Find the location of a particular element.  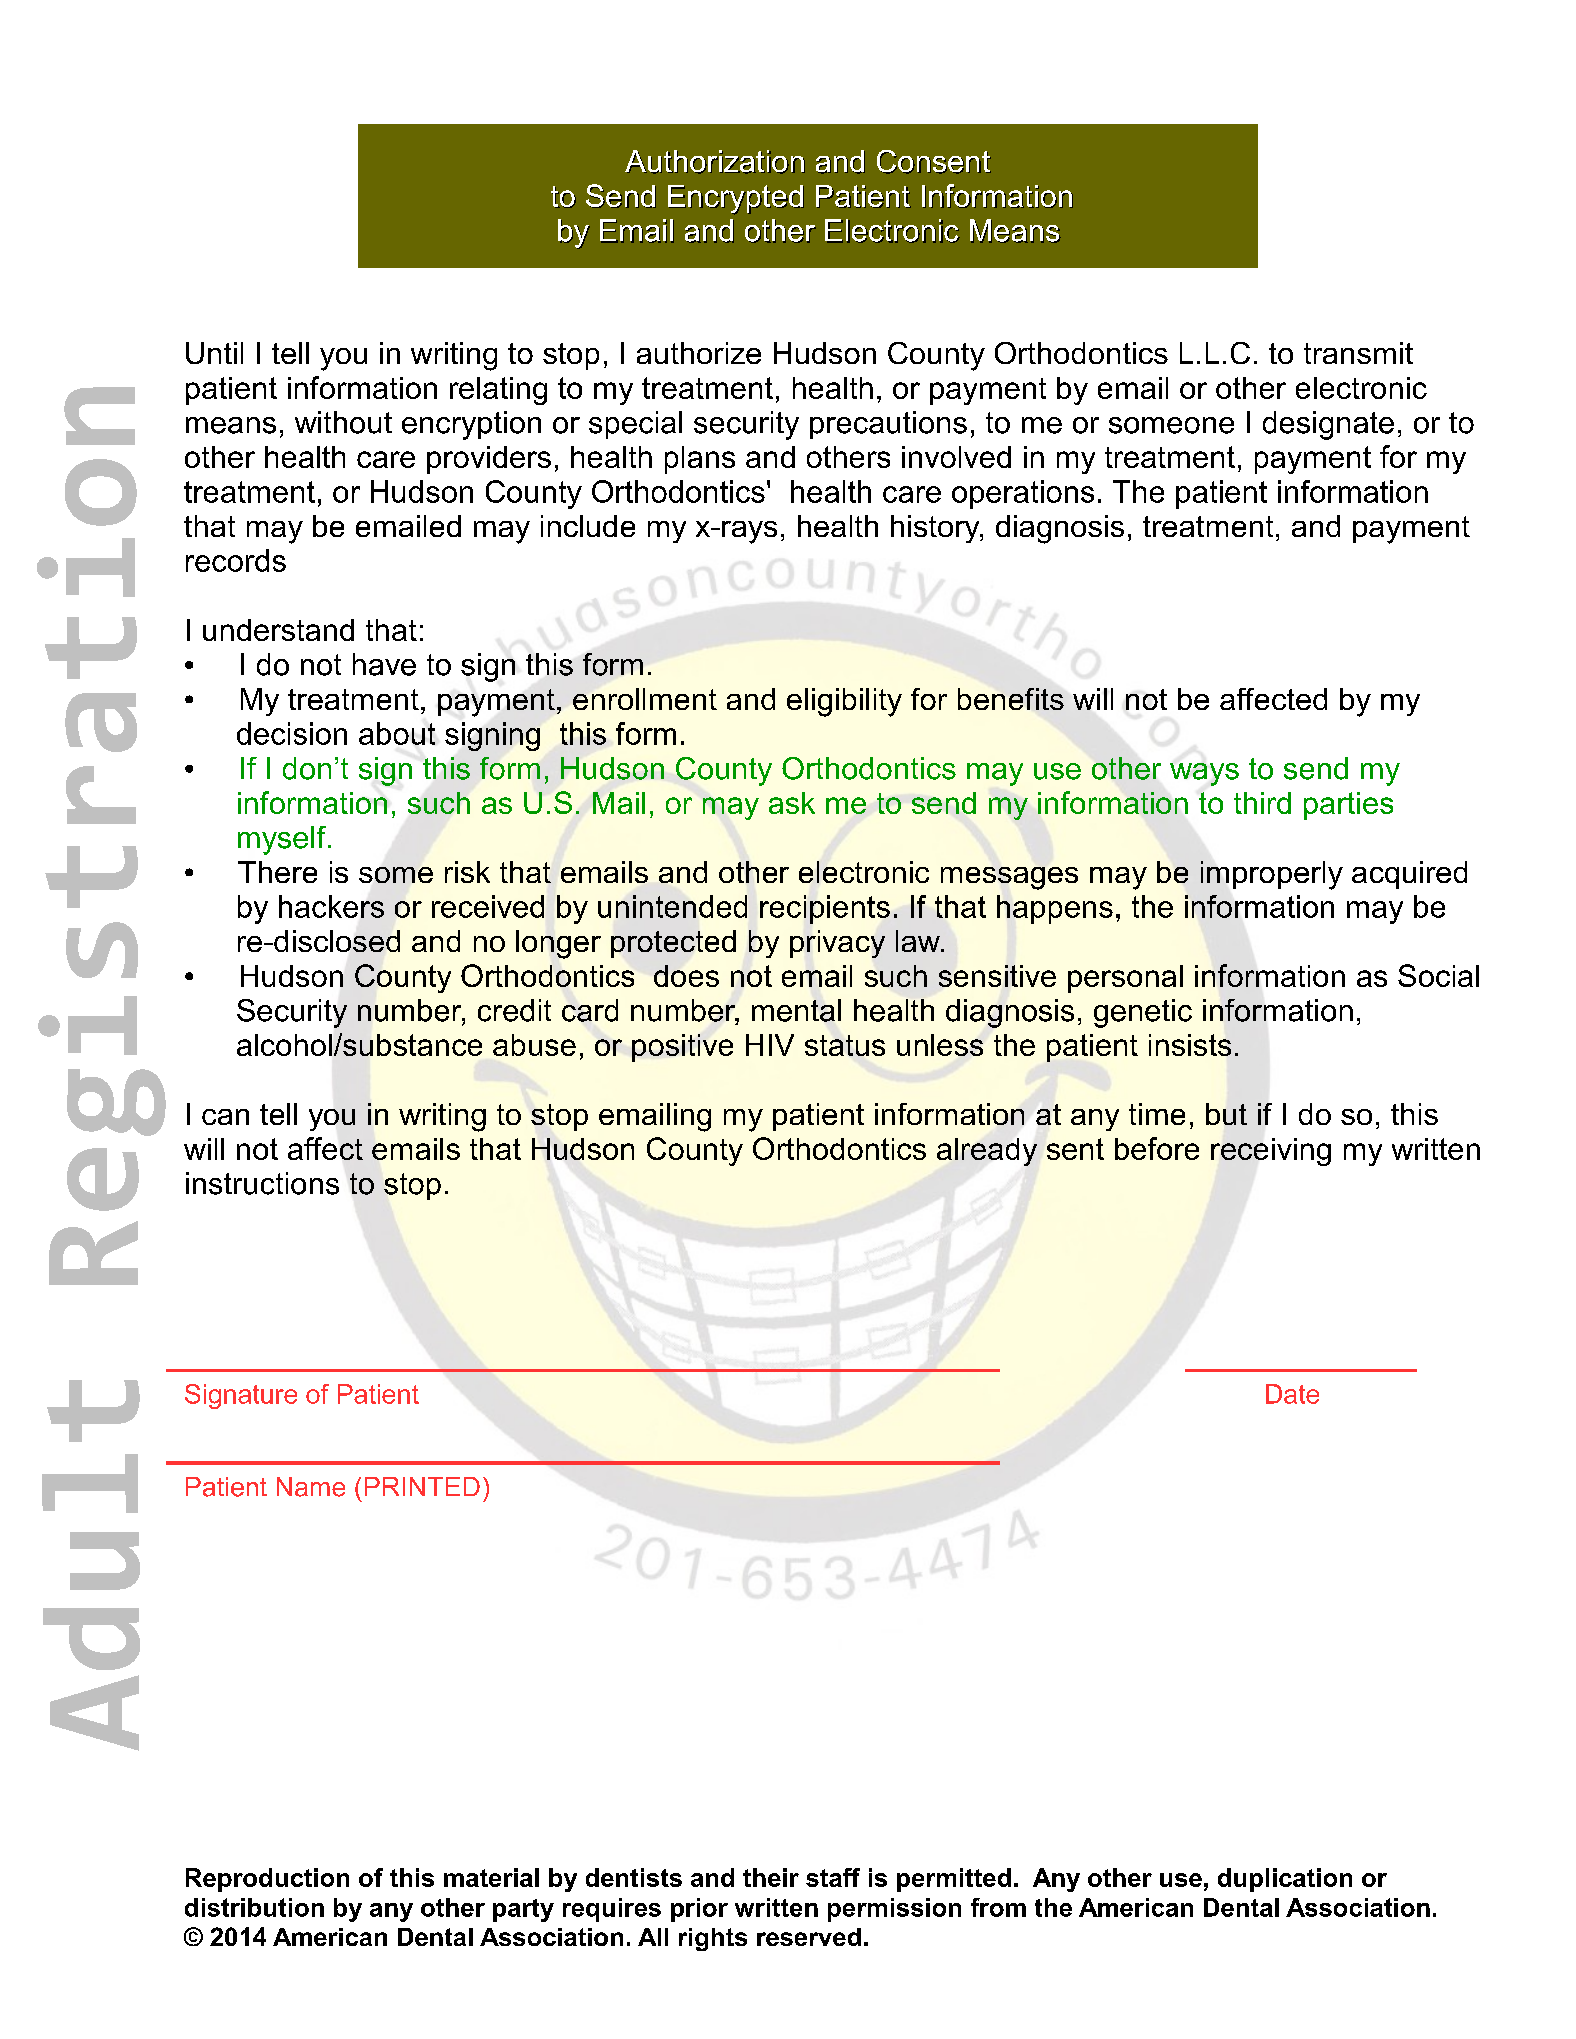

transmit is located at coordinates (1358, 353).
